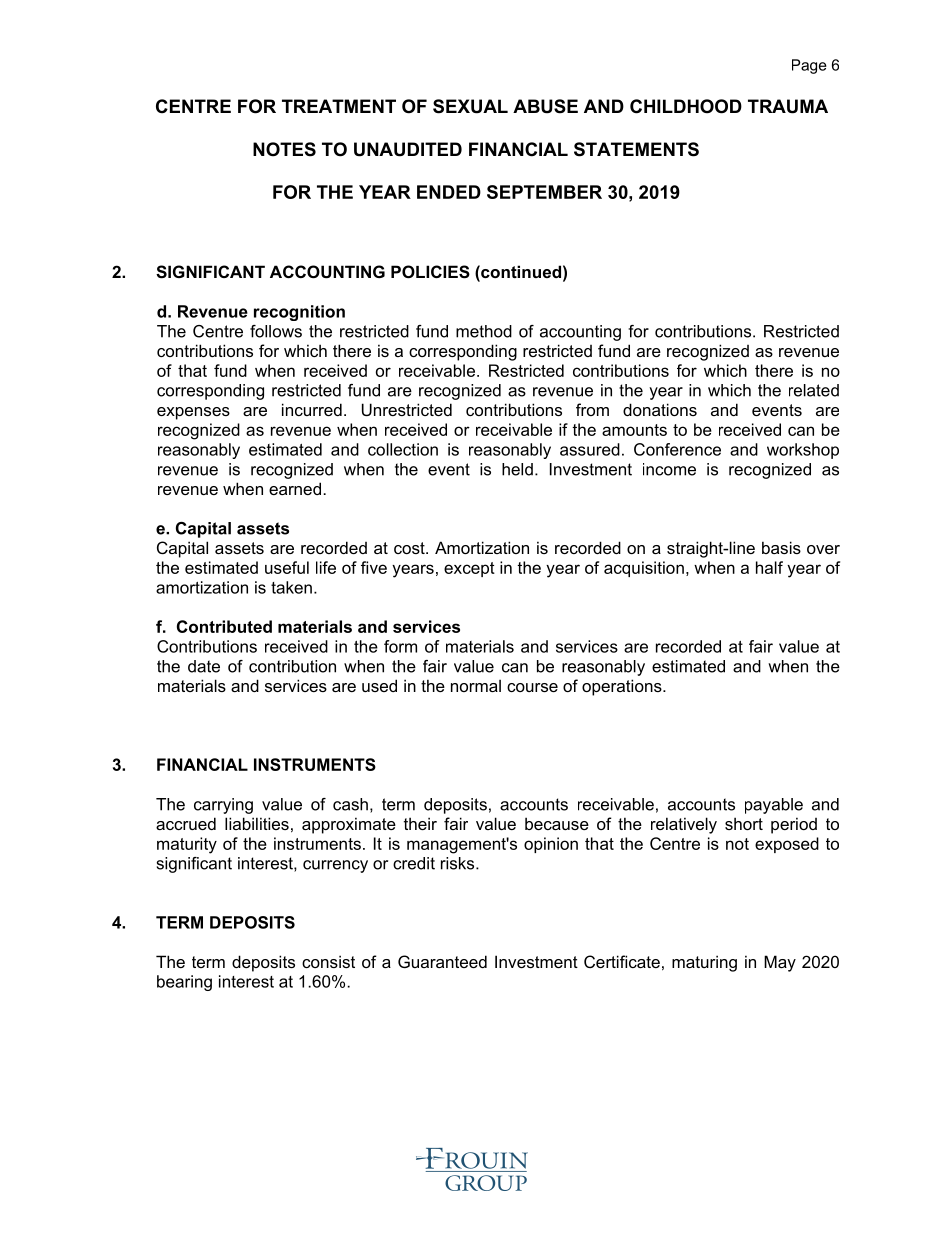  Describe the element at coordinates (469, 569) in the screenshot. I see `except` at that location.
